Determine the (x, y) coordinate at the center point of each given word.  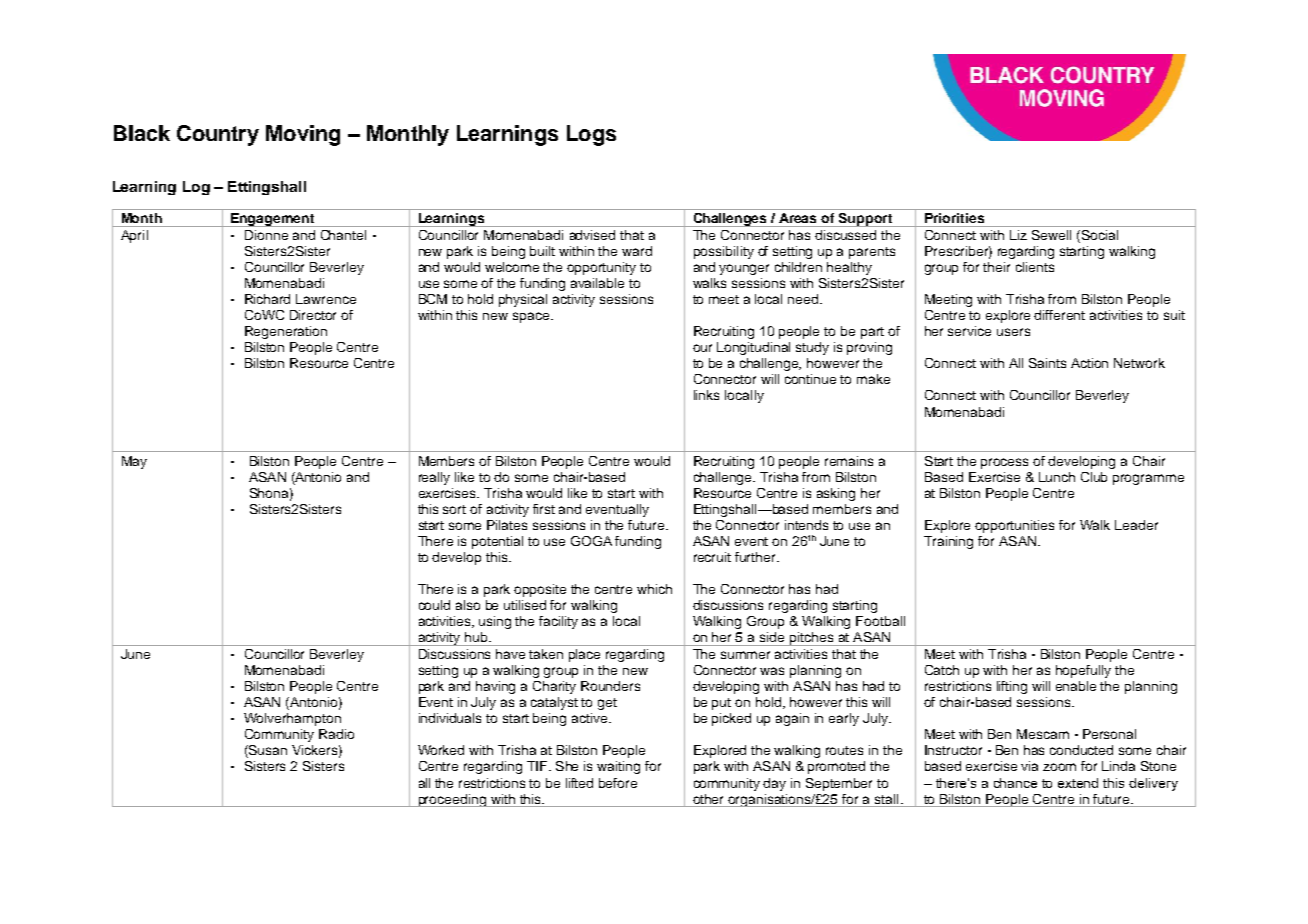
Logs (591, 135)
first (544, 509)
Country (218, 135)
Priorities (954, 218)
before (618, 783)
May (134, 462)
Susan (267, 751)
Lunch (1057, 477)
